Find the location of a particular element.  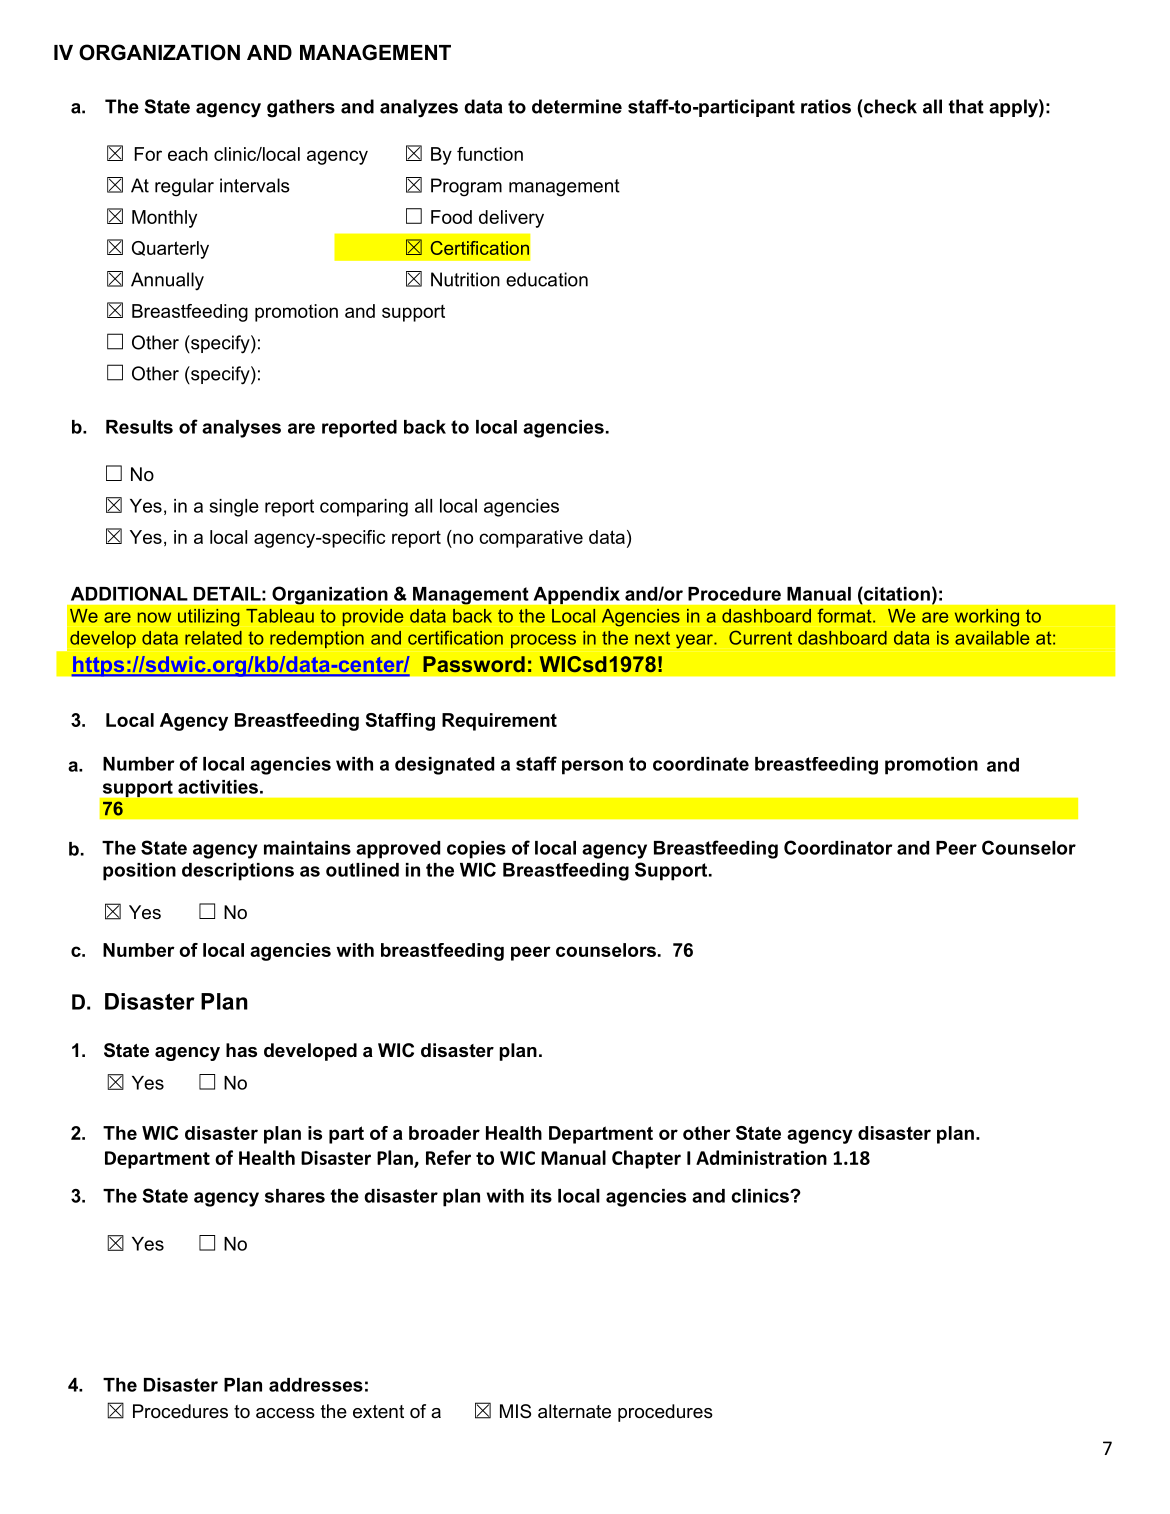

each is located at coordinates (188, 154).
